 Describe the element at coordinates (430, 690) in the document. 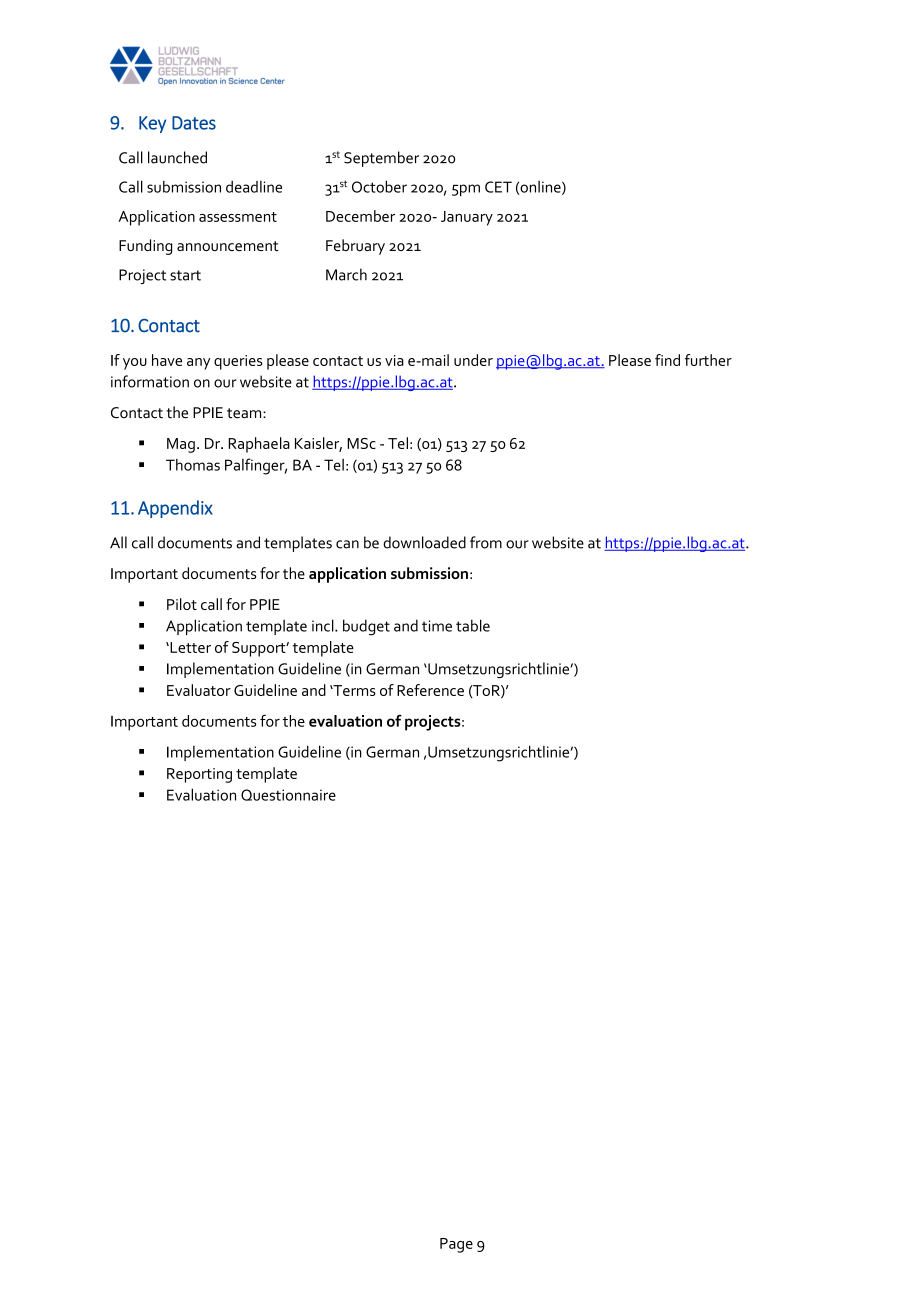

I see `Reference` at that location.
